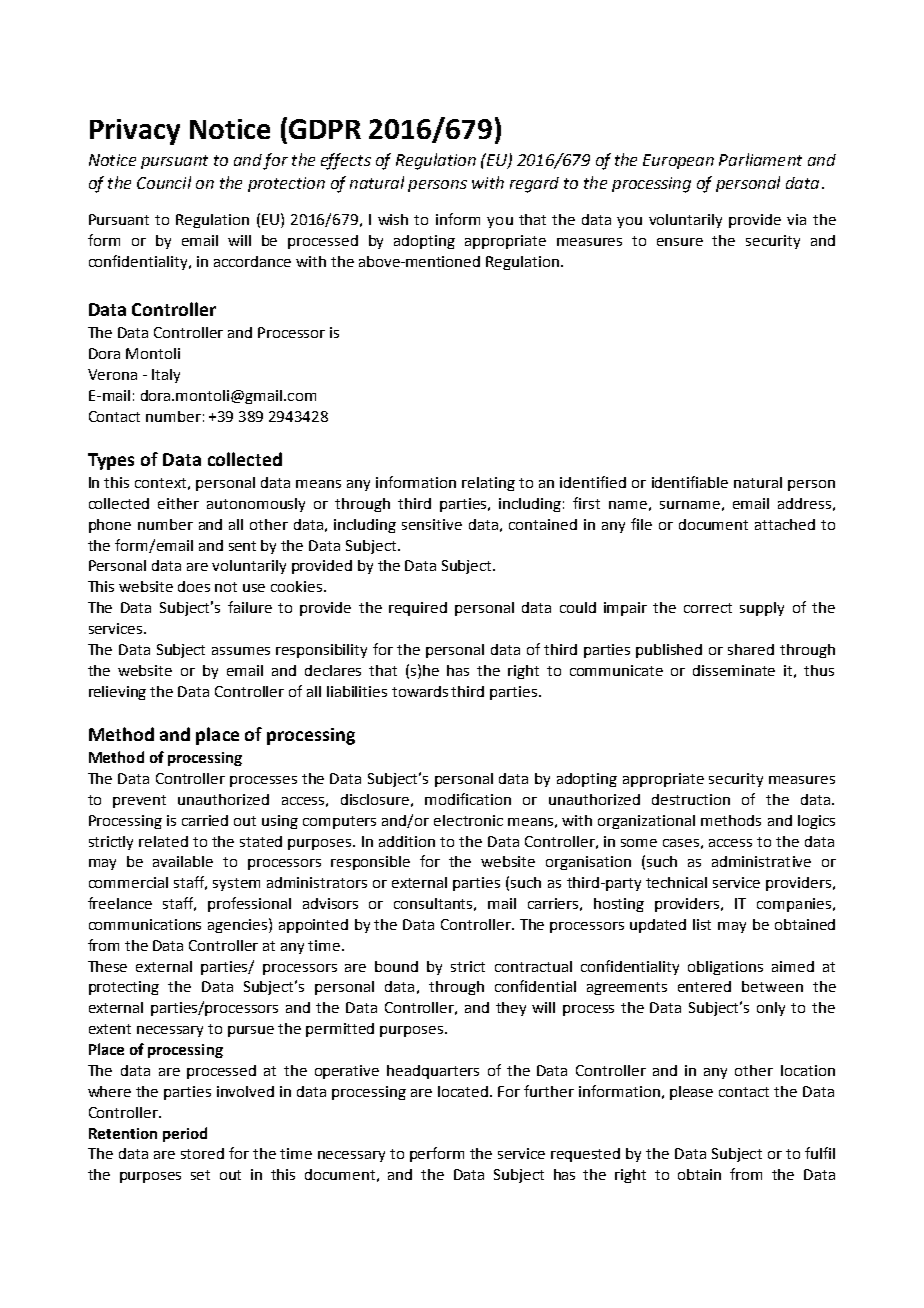 The image size is (924, 1308). What do you see at coordinates (691, 799) in the image?
I see `destruction` at bounding box center [691, 799].
